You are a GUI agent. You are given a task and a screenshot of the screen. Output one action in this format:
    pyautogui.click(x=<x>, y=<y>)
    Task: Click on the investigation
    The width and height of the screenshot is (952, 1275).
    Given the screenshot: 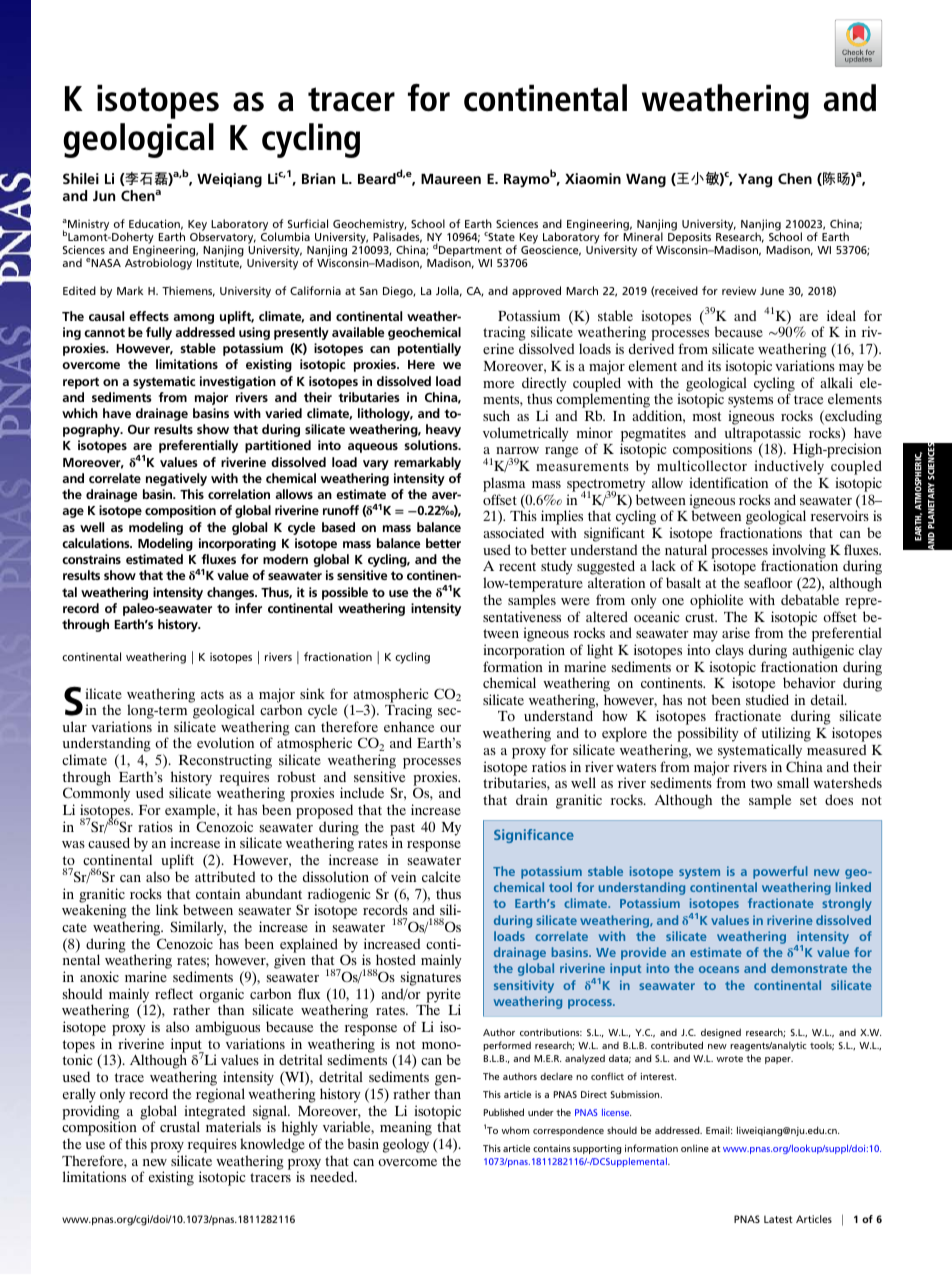 What is the action you would take?
    pyautogui.click(x=238, y=382)
